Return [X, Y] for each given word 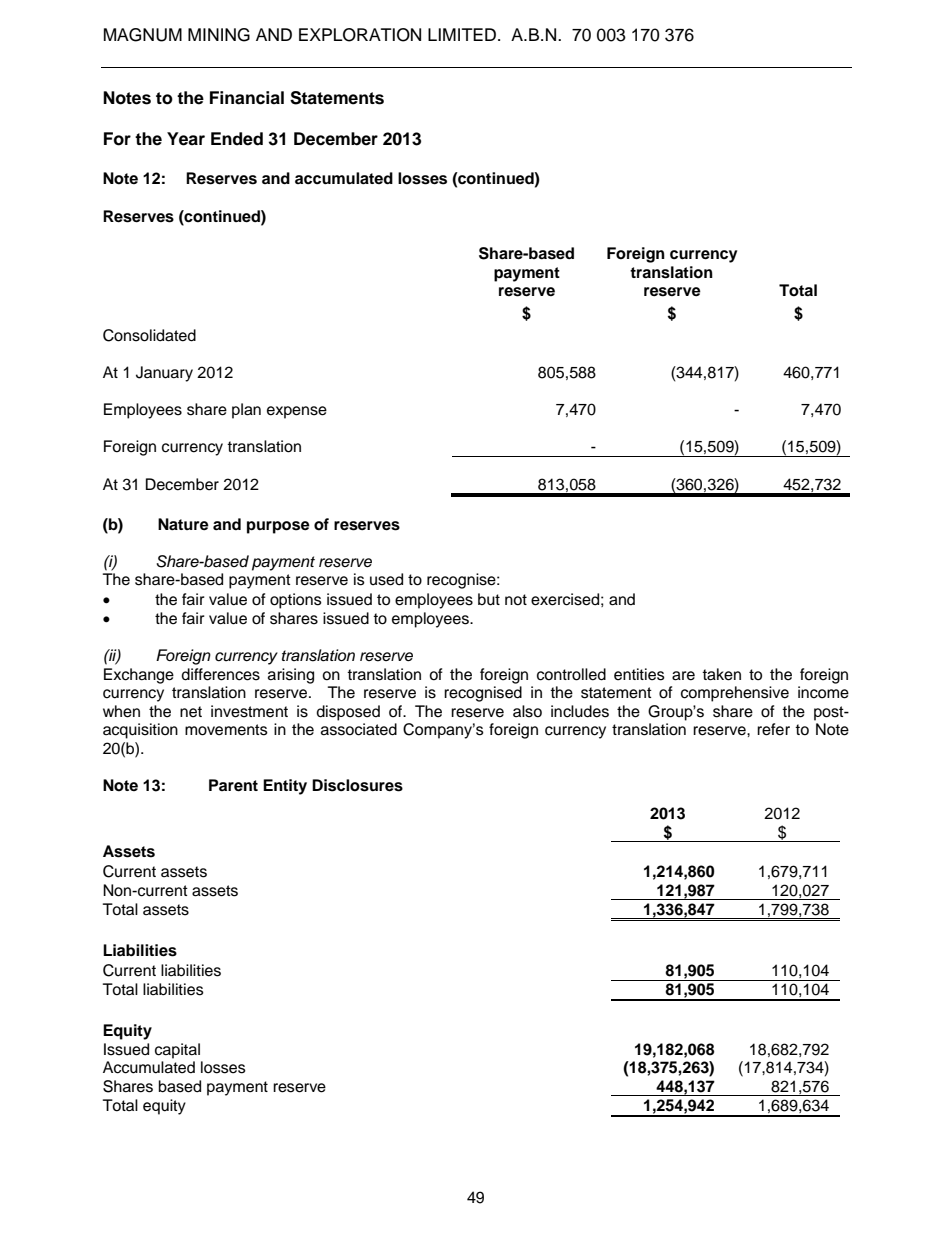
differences [220, 674]
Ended [237, 139]
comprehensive [735, 694]
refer [773, 729]
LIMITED [462, 34]
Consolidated [149, 335]
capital [177, 1051]
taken [721, 674]
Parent [233, 785]
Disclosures [357, 785]
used [386, 579]
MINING [219, 35]
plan [246, 411]
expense [297, 412]
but [489, 599]
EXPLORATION [360, 35]
